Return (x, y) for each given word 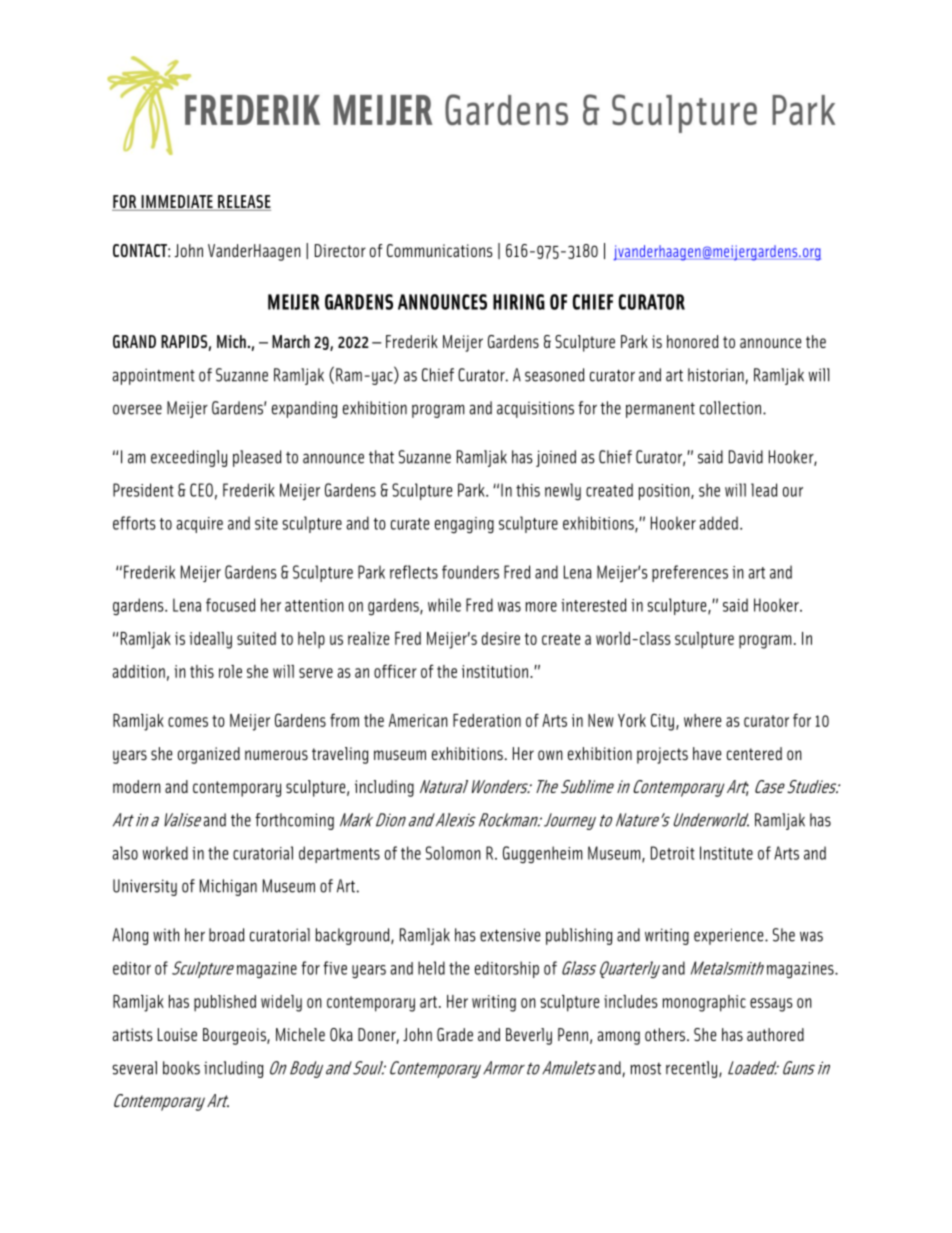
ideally (210, 640)
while (444, 605)
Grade (455, 1034)
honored (693, 341)
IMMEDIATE (177, 201)
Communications (440, 250)
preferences (690, 573)
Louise (177, 1034)
